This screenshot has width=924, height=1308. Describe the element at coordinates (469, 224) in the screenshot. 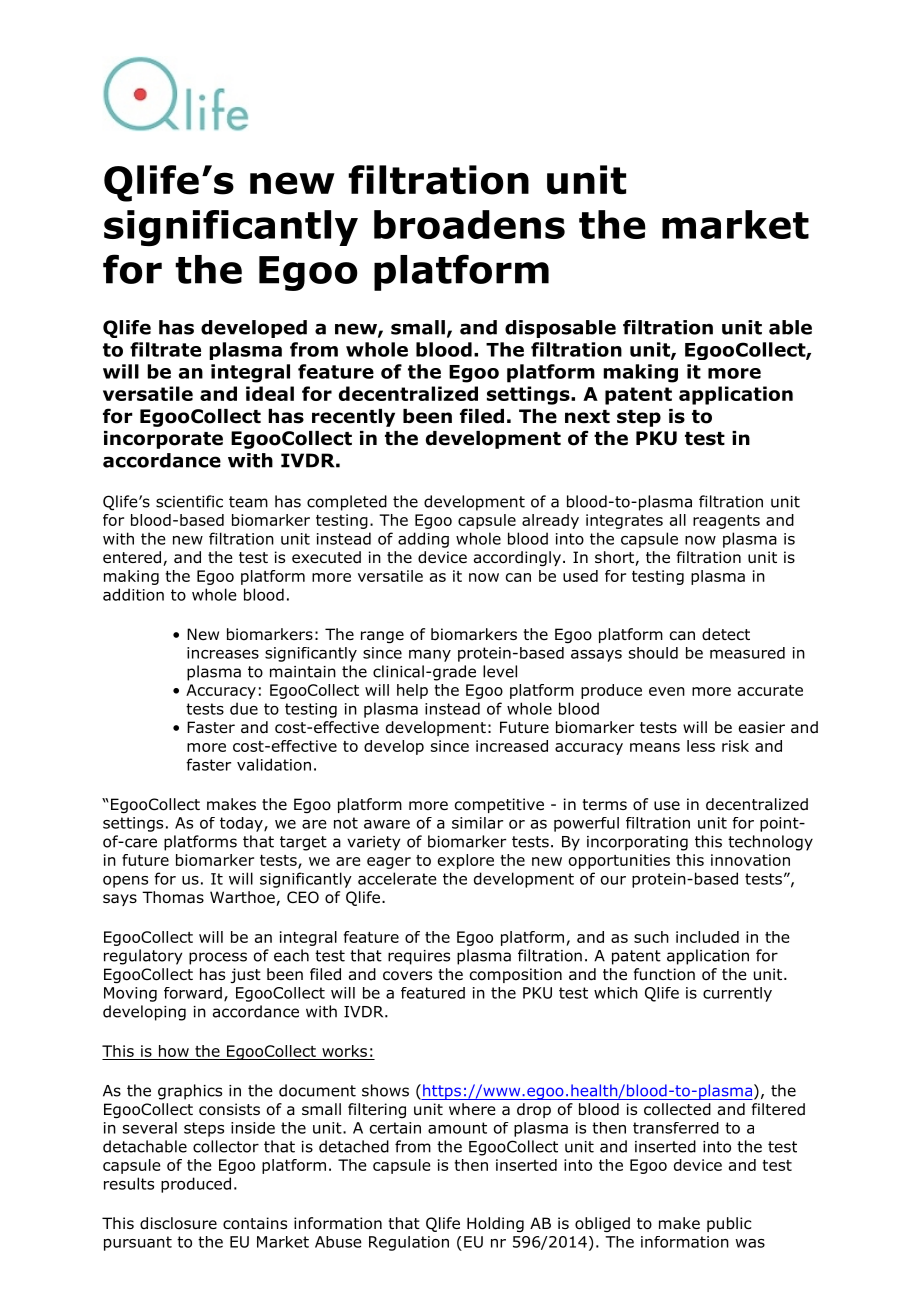

I see `broadens` at that location.
